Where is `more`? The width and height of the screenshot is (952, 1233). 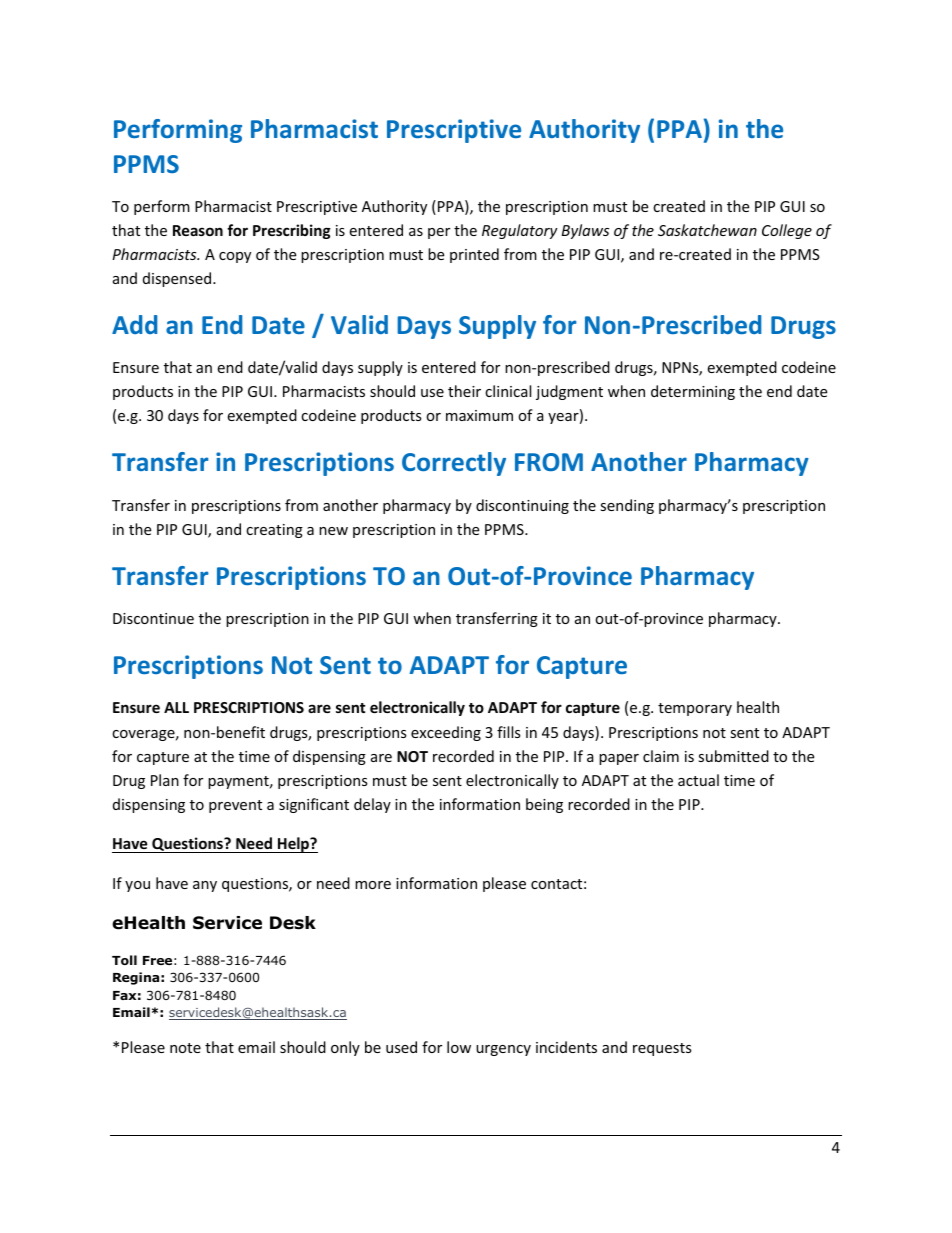
more is located at coordinates (373, 885).
